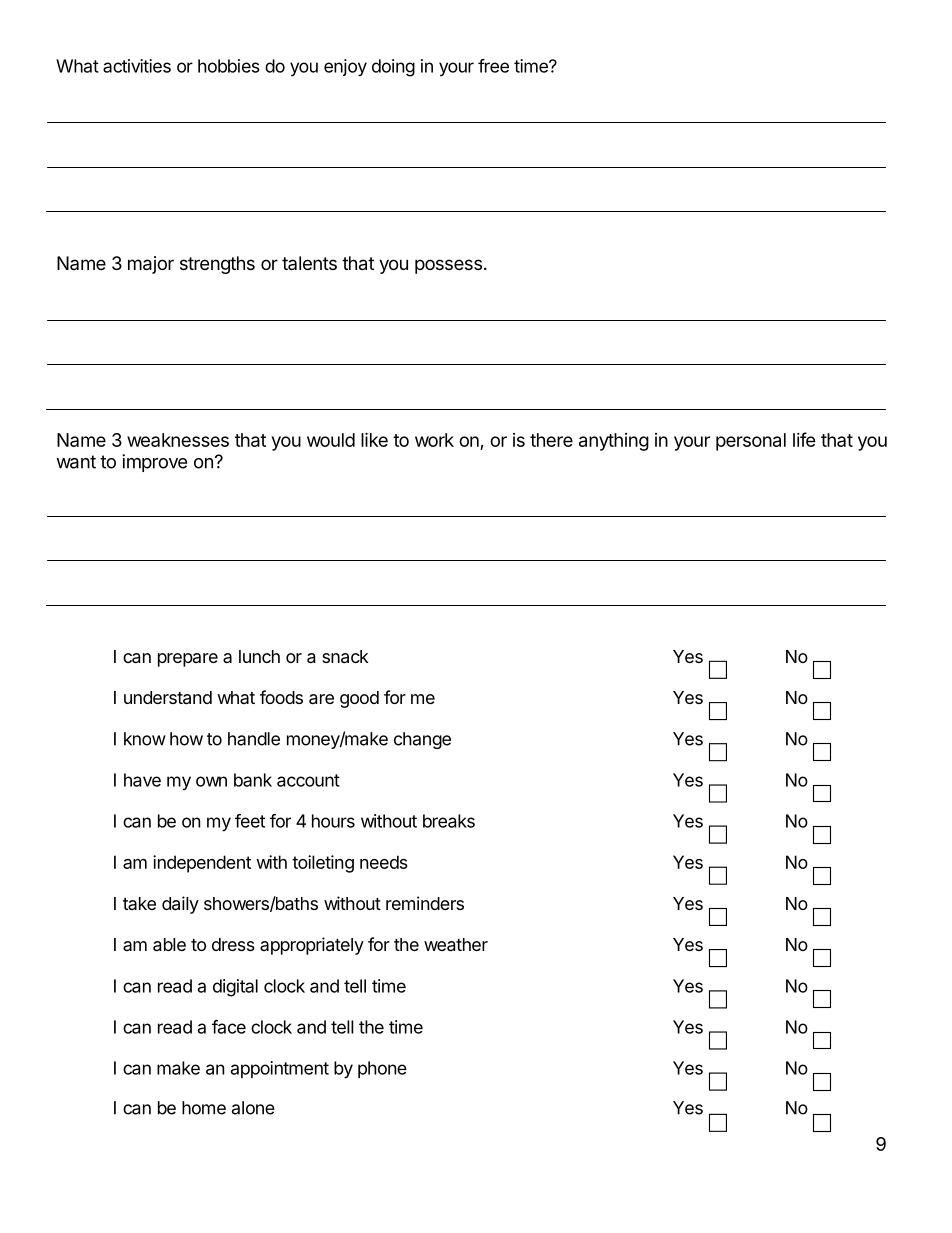 The width and height of the image is (952, 1233). Describe the element at coordinates (188, 660) in the image. I see `prepare` at that location.
